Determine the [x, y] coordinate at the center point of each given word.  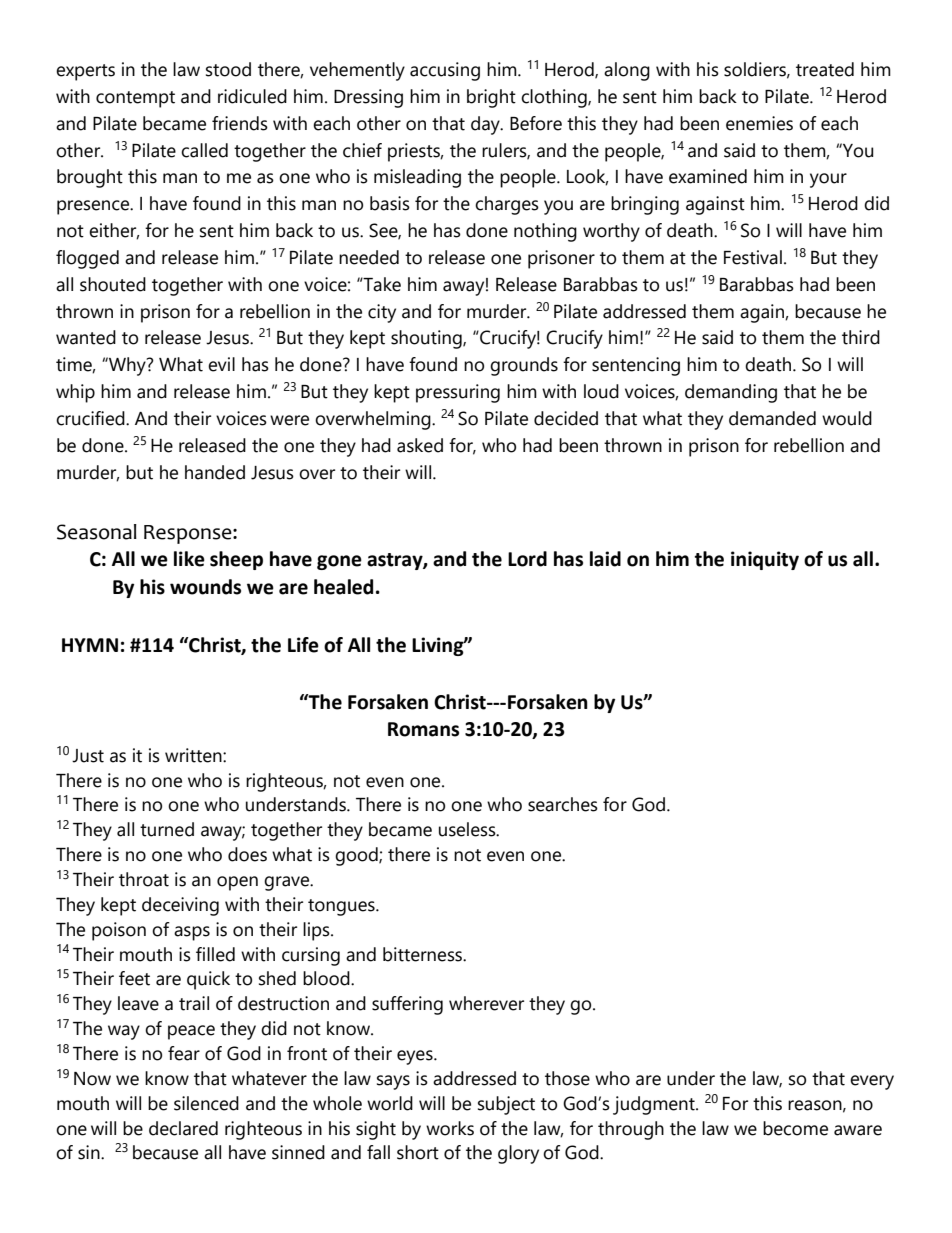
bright [491, 98]
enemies [759, 123]
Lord [527, 559]
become [795, 1128]
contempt [135, 99]
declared [183, 1128]
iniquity [765, 560]
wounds [205, 587]
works [450, 1128]
